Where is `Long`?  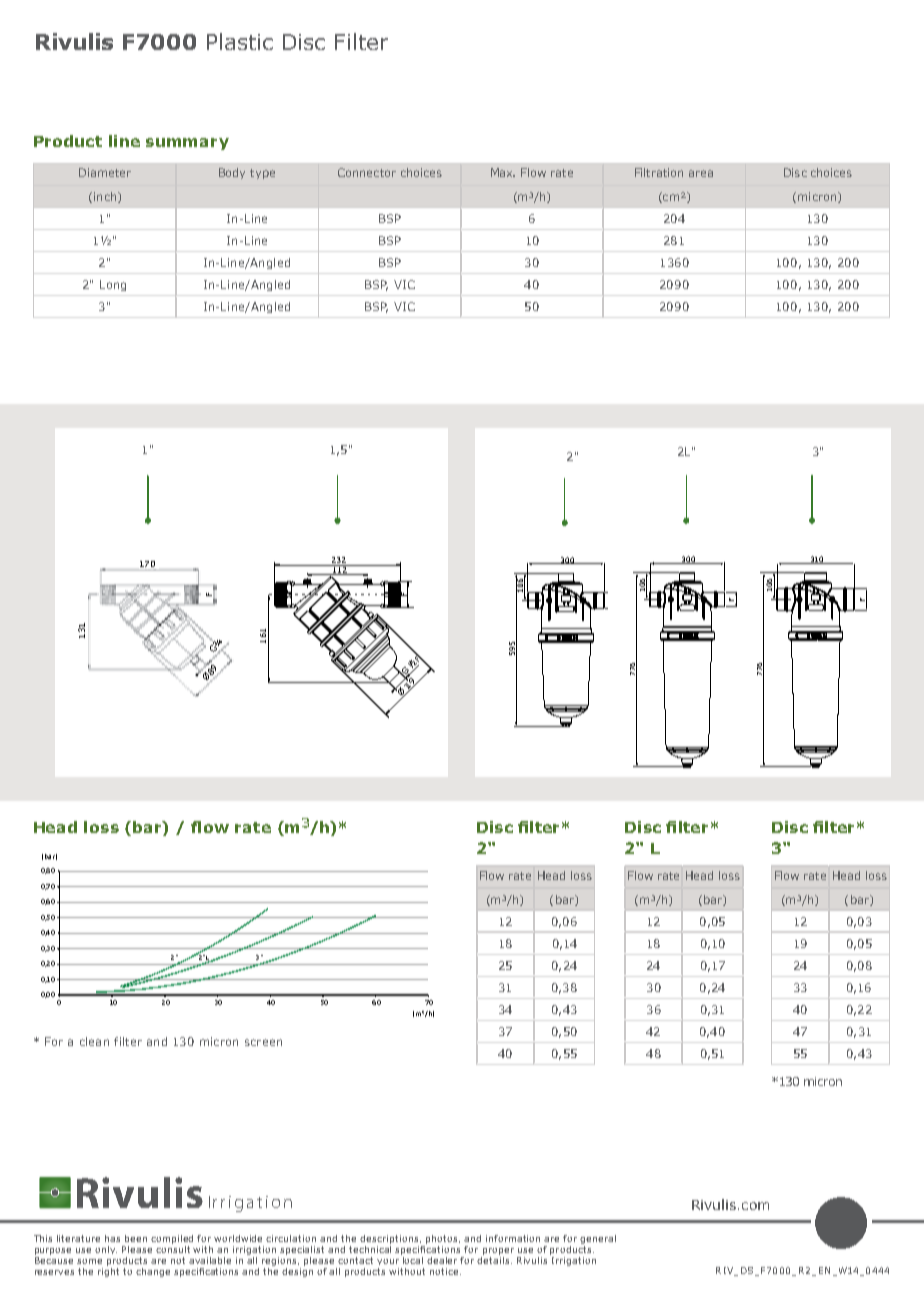
Long is located at coordinates (113, 285).
